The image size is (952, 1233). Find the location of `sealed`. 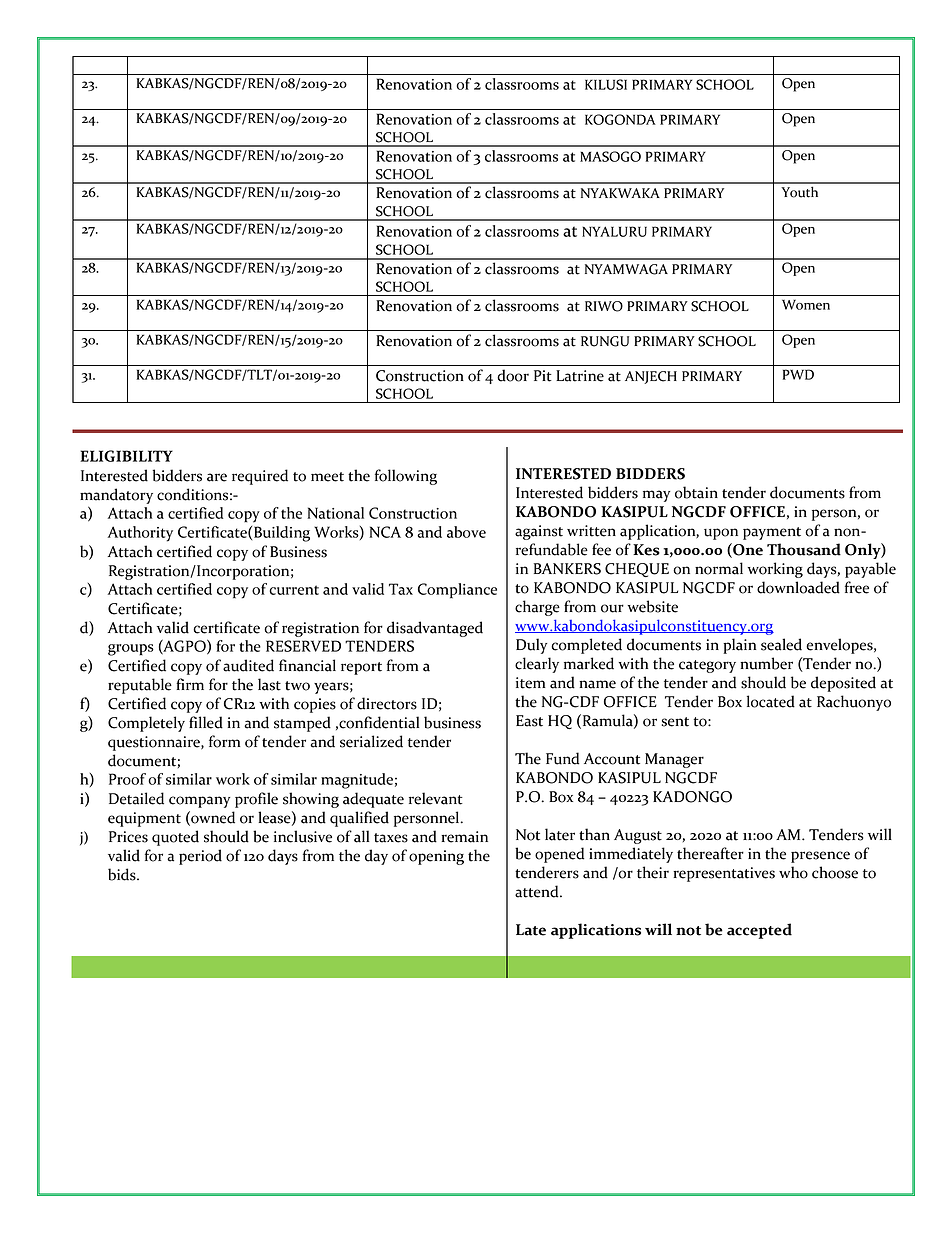

sealed is located at coordinates (781, 644).
